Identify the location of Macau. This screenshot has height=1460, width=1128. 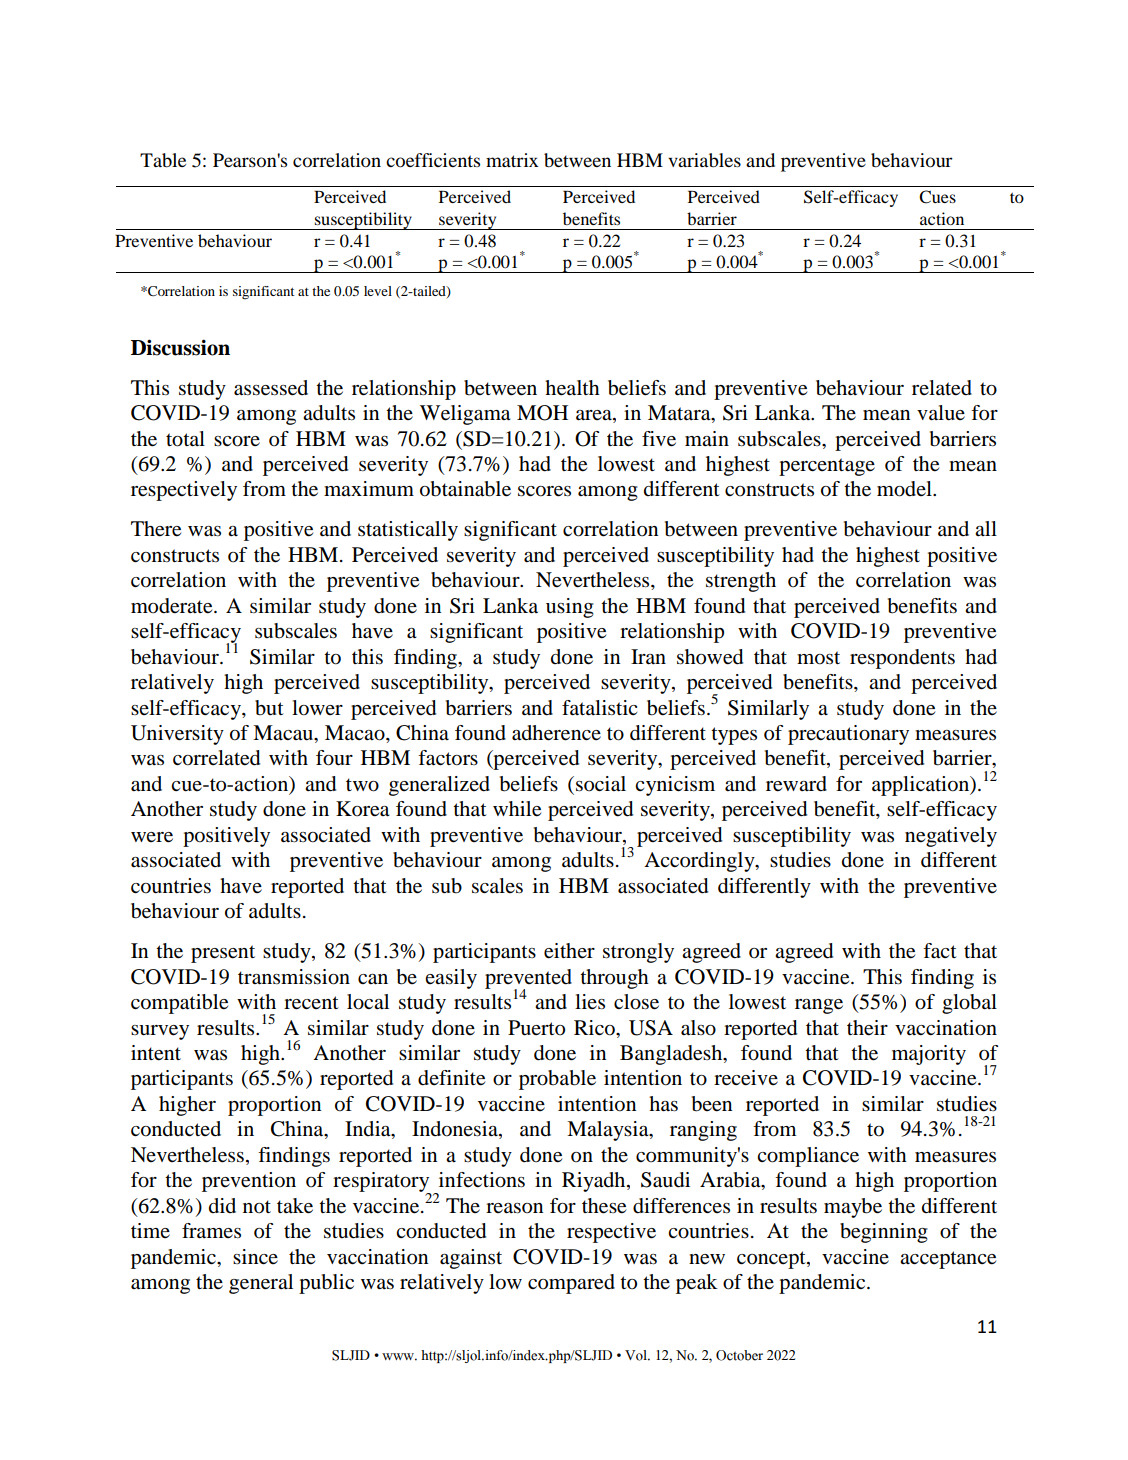
(284, 734).
